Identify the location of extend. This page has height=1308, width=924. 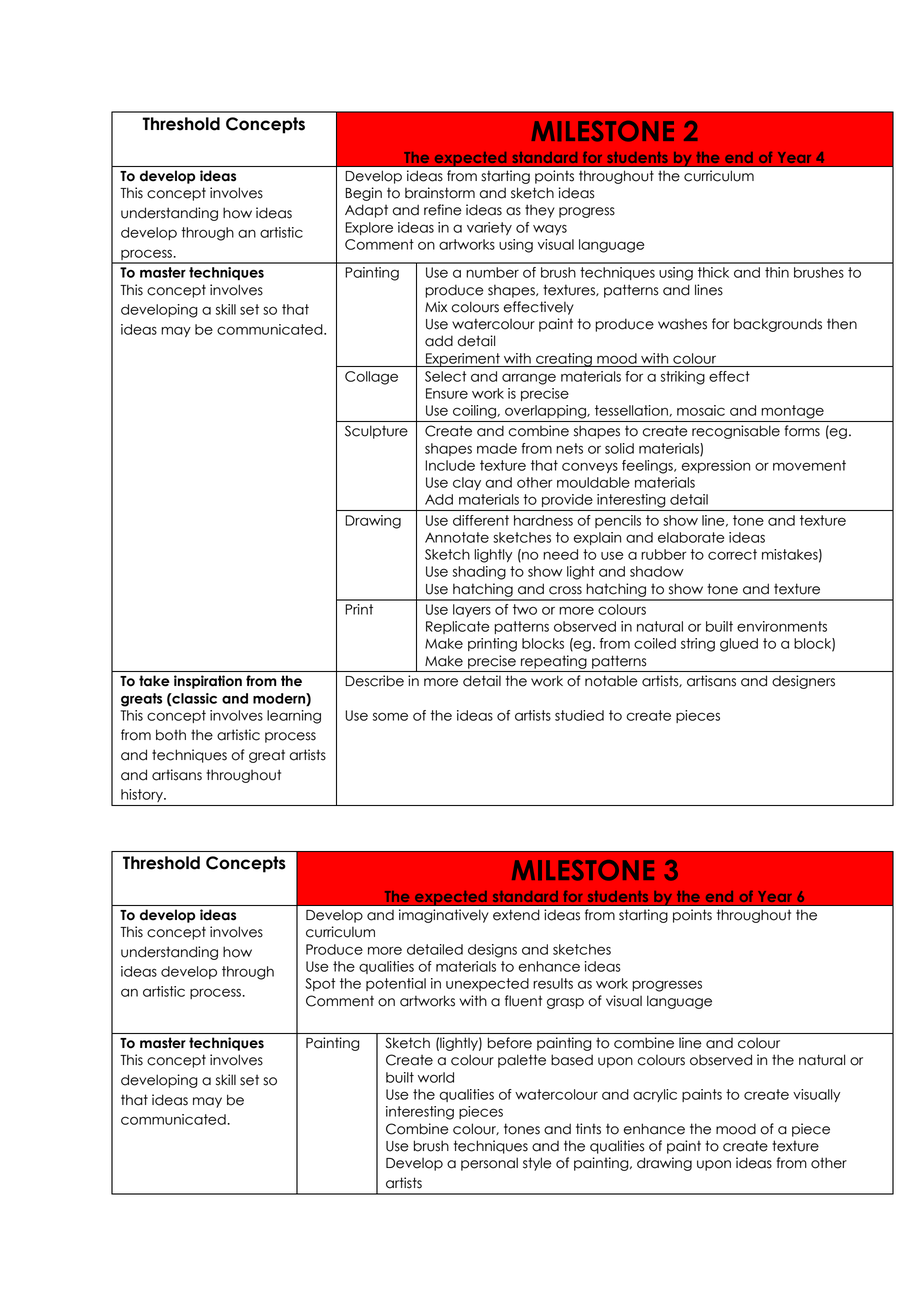
(516, 915).
